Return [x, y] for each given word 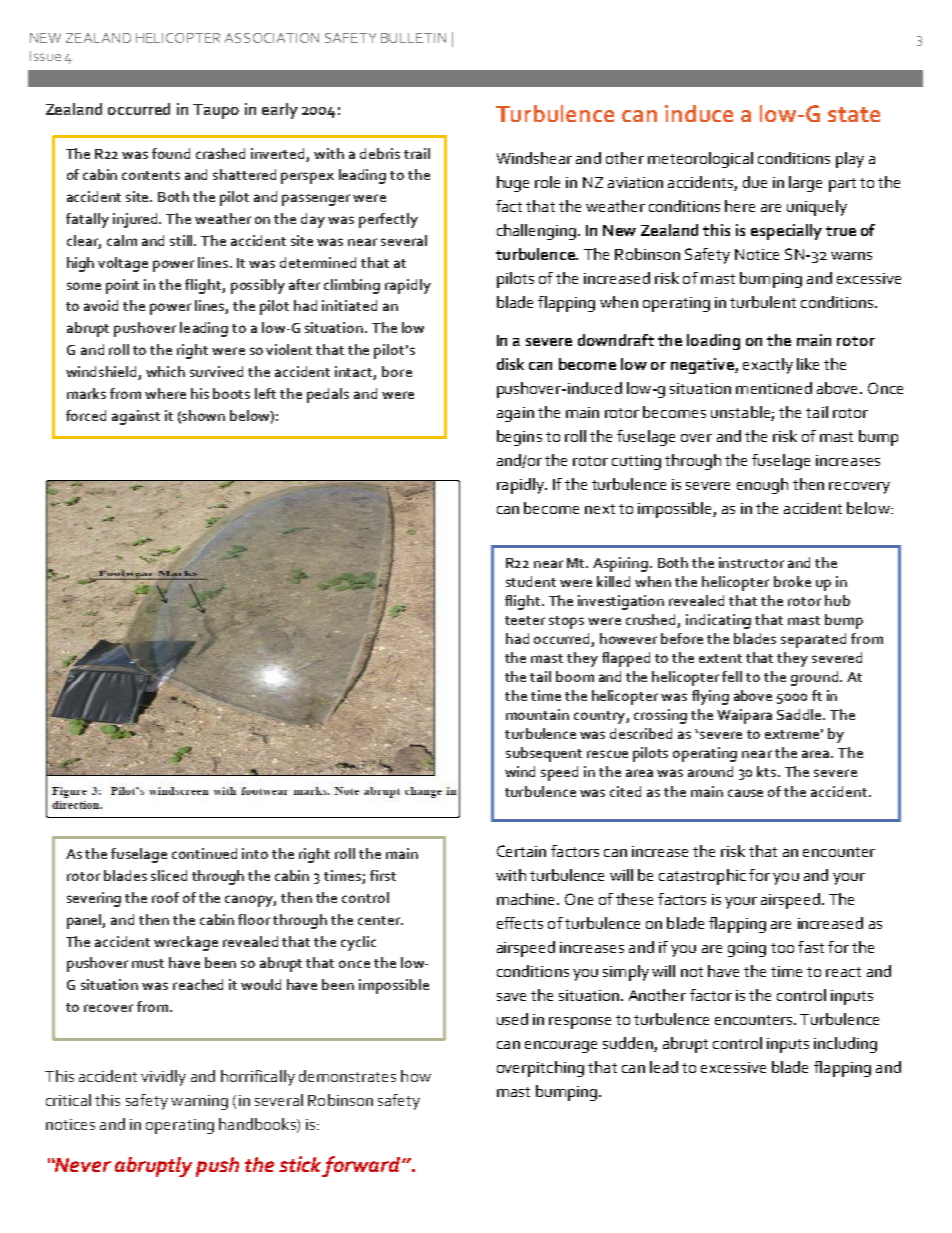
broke [792, 581]
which [165, 371]
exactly [768, 366]
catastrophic [702, 877]
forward [363, 1166]
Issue [45, 56]
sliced [169, 875]
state [854, 114]
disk [510, 364]
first [383, 875]
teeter [525, 620]
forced [86, 415]
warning [199, 1102]
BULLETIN [413, 38]
